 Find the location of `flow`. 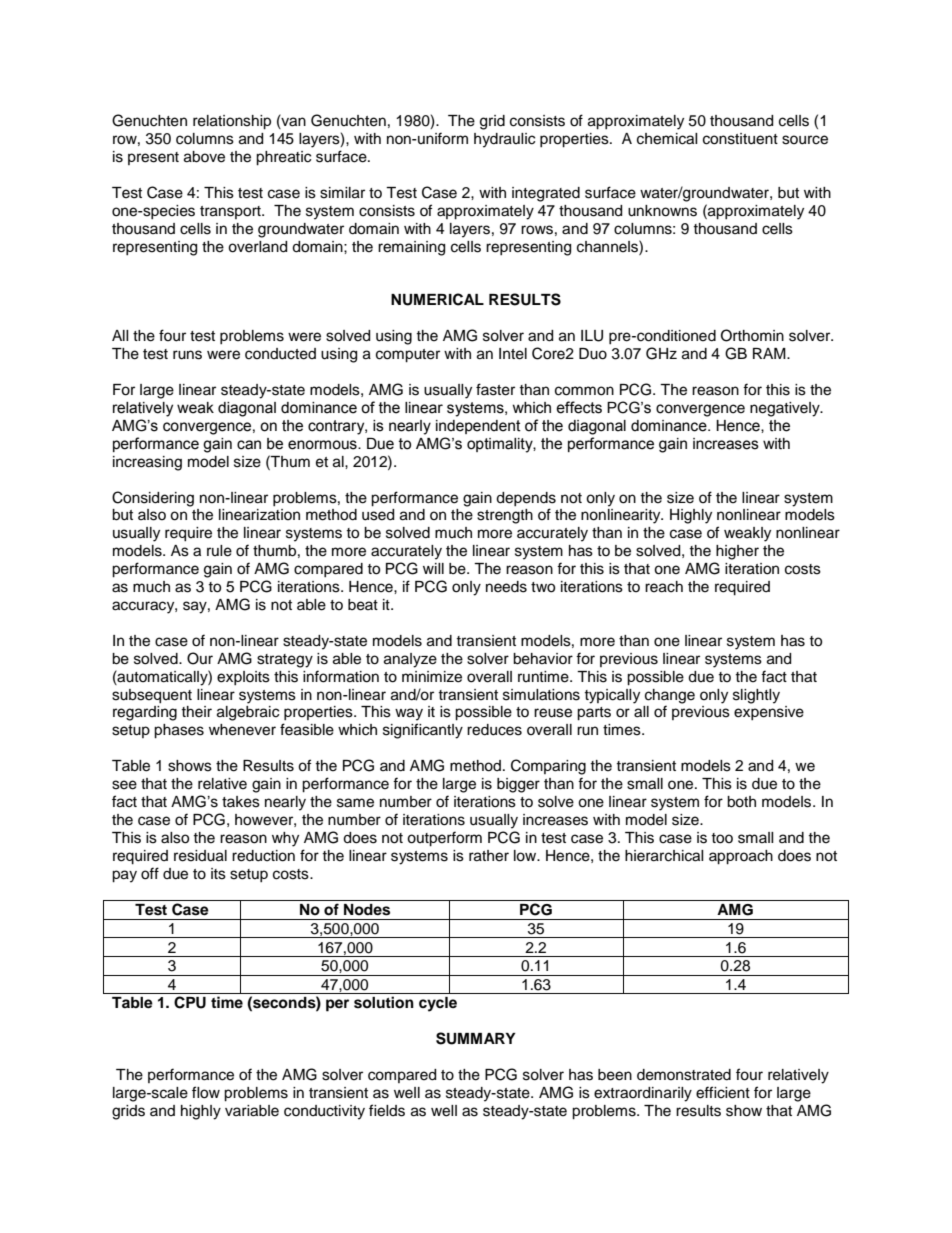

flow is located at coordinates (206, 1092).
